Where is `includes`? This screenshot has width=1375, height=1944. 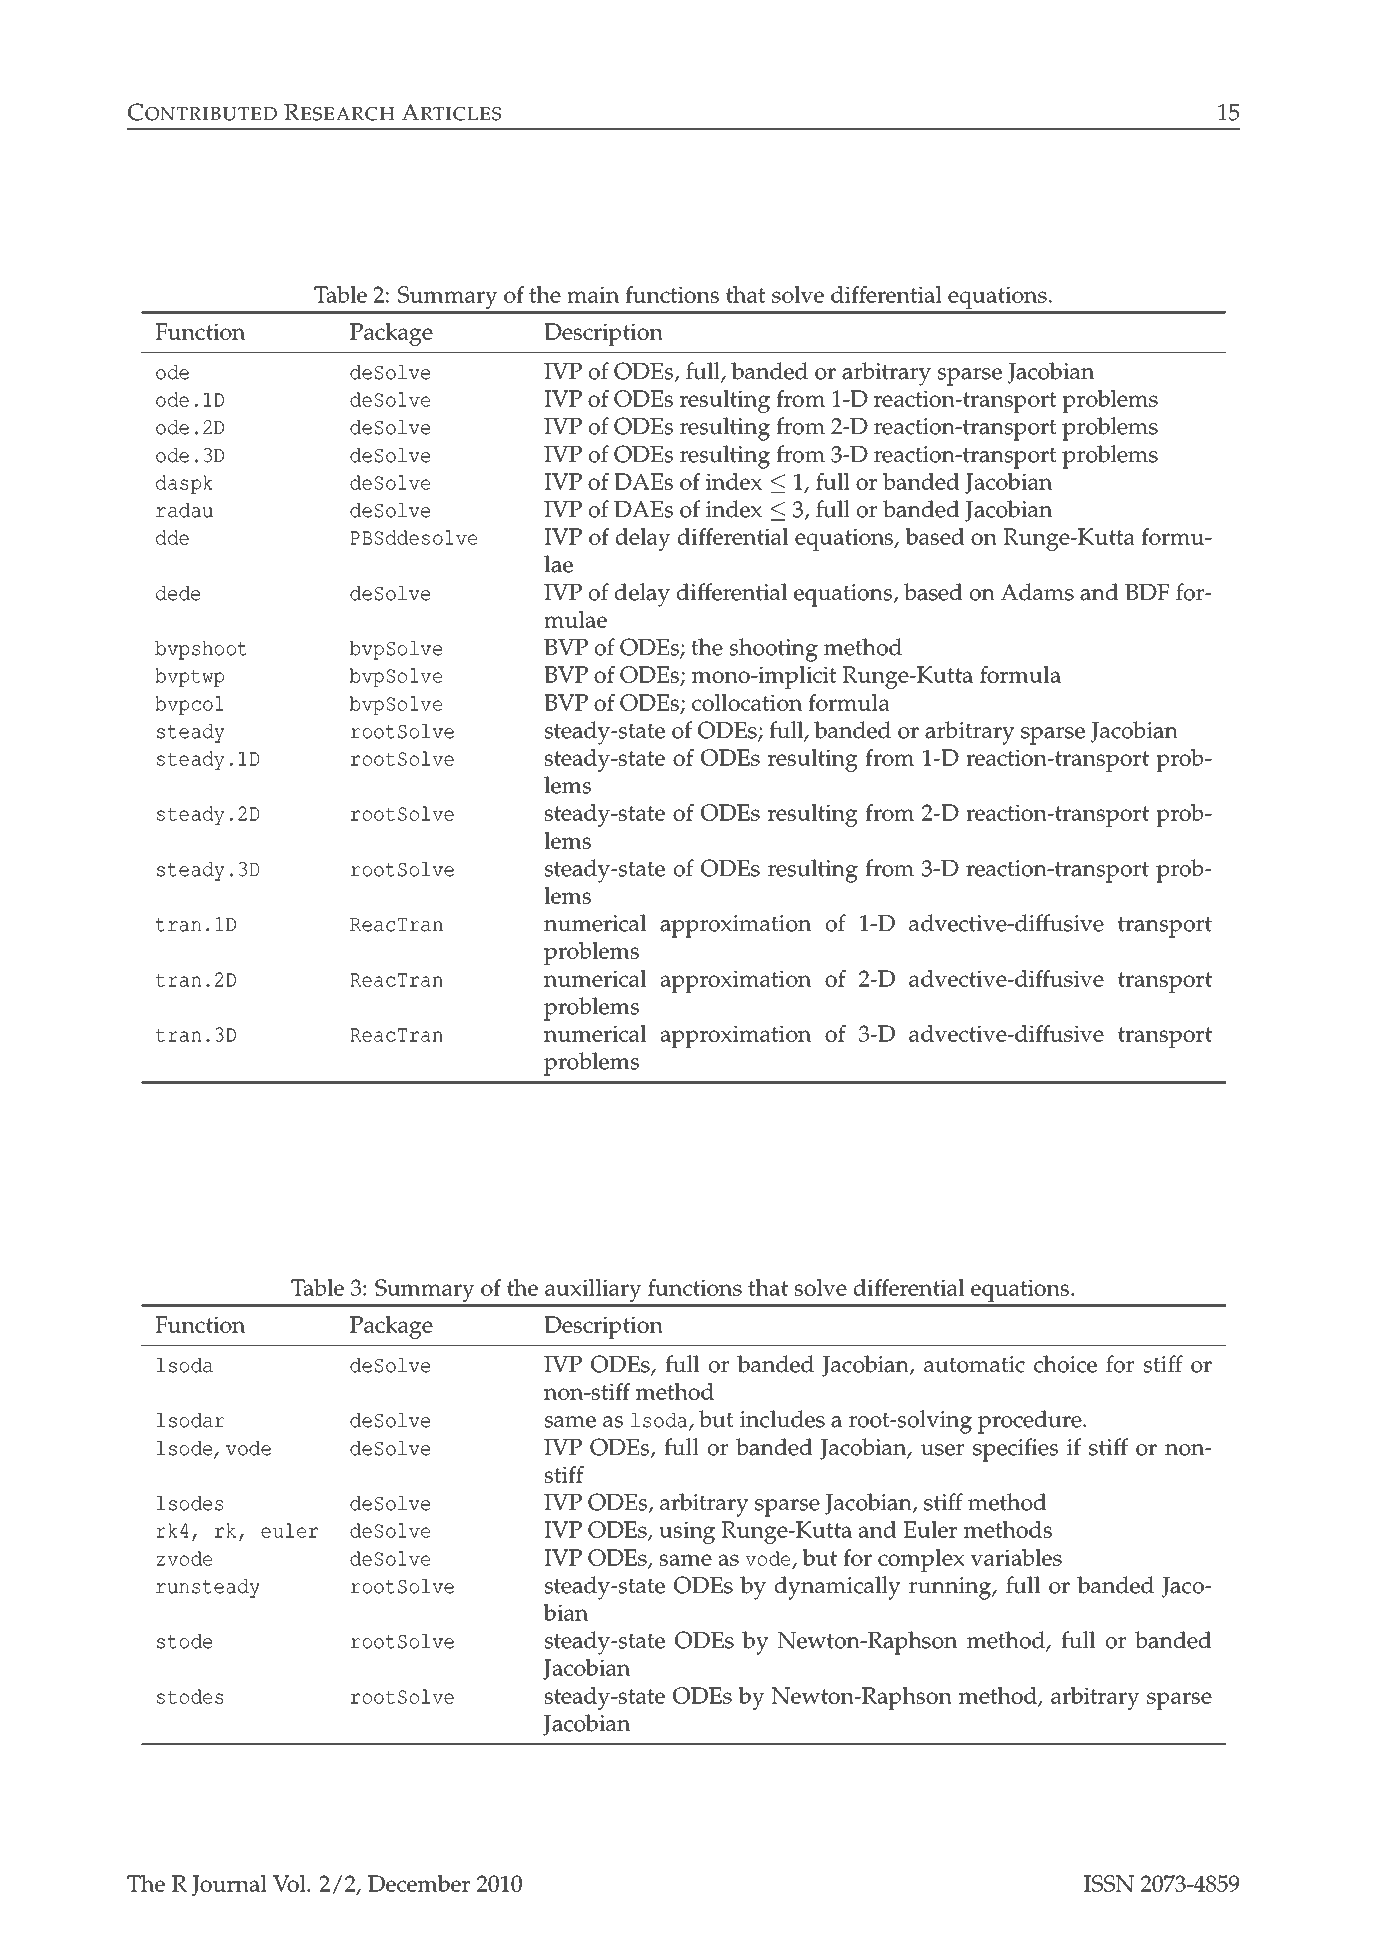
includes is located at coordinates (782, 1419).
